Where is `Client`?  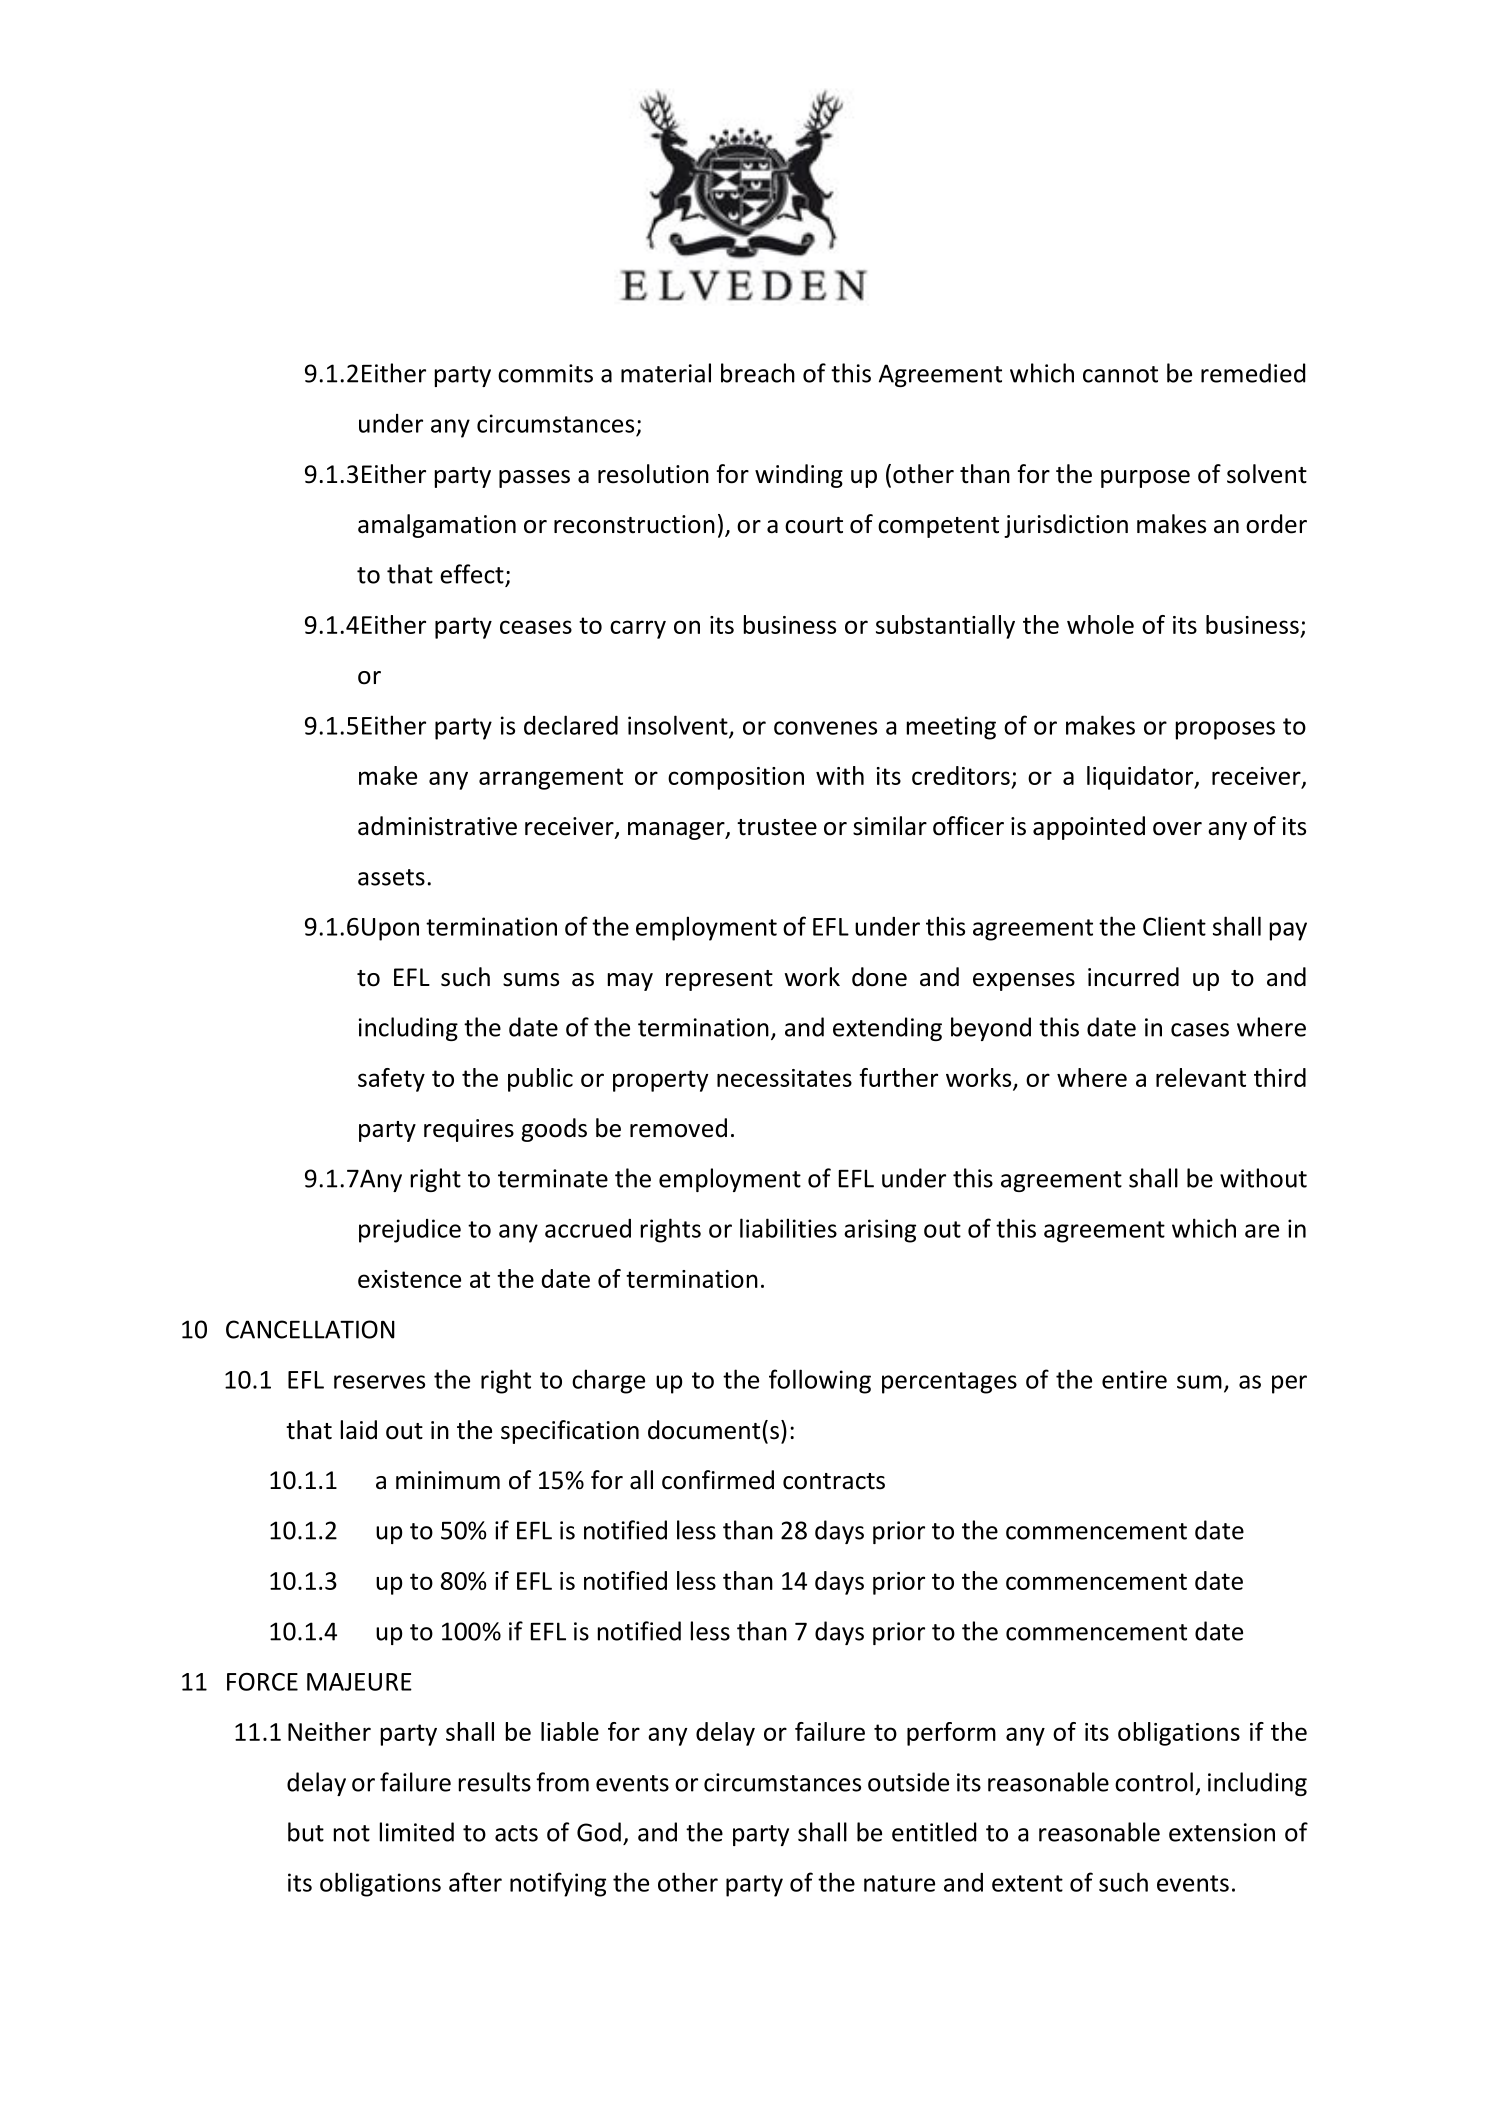
Client is located at coordinates (1174, 926).
